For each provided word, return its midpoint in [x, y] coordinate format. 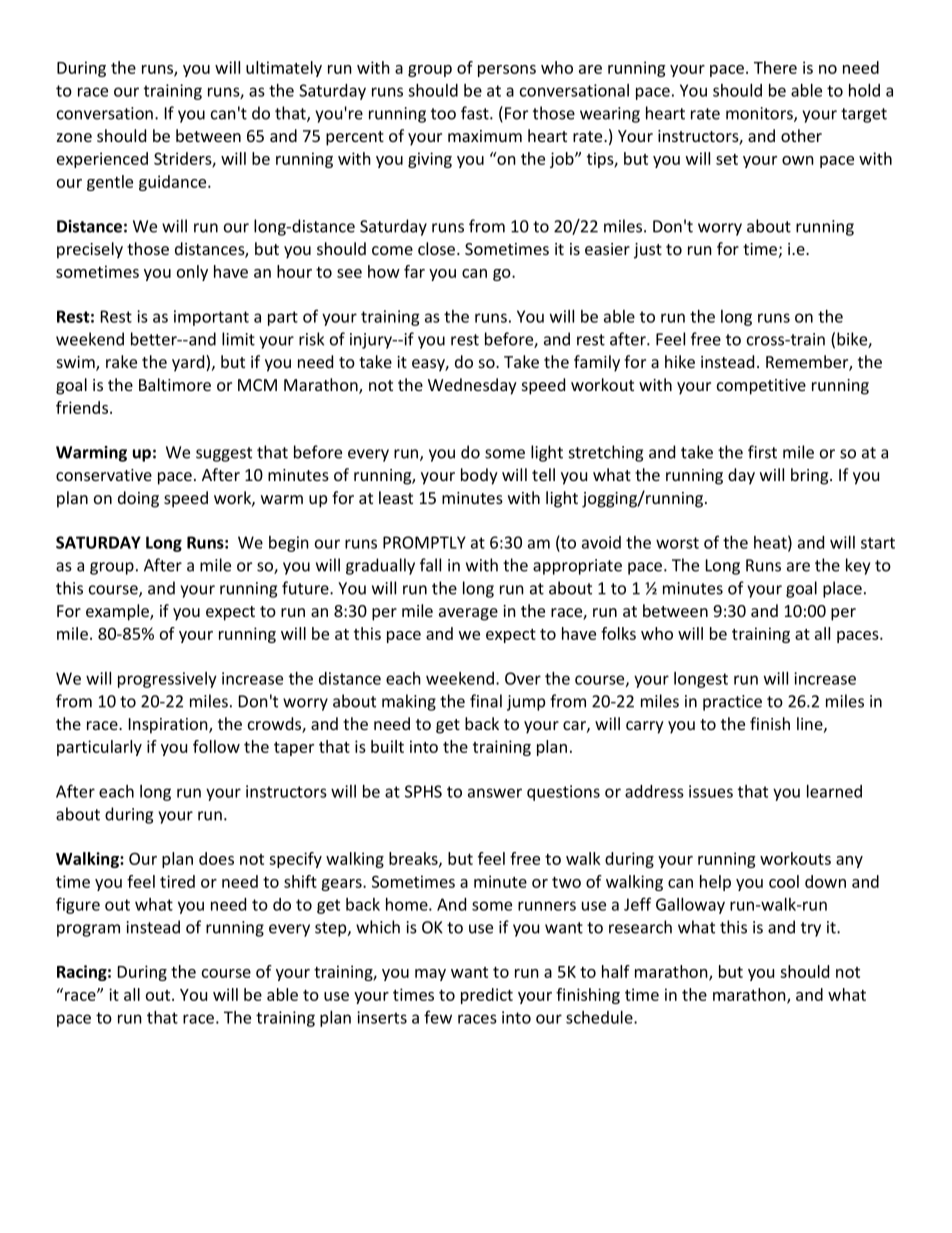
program [88, 930]
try [811, 929]
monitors [760, 114]
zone [74, 137]
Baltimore [175, 384]
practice [732, 703]
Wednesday [472, 386]
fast [476, 113]
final [486, 701]
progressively [167, 680]
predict [487, 996]
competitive [761, 387]
